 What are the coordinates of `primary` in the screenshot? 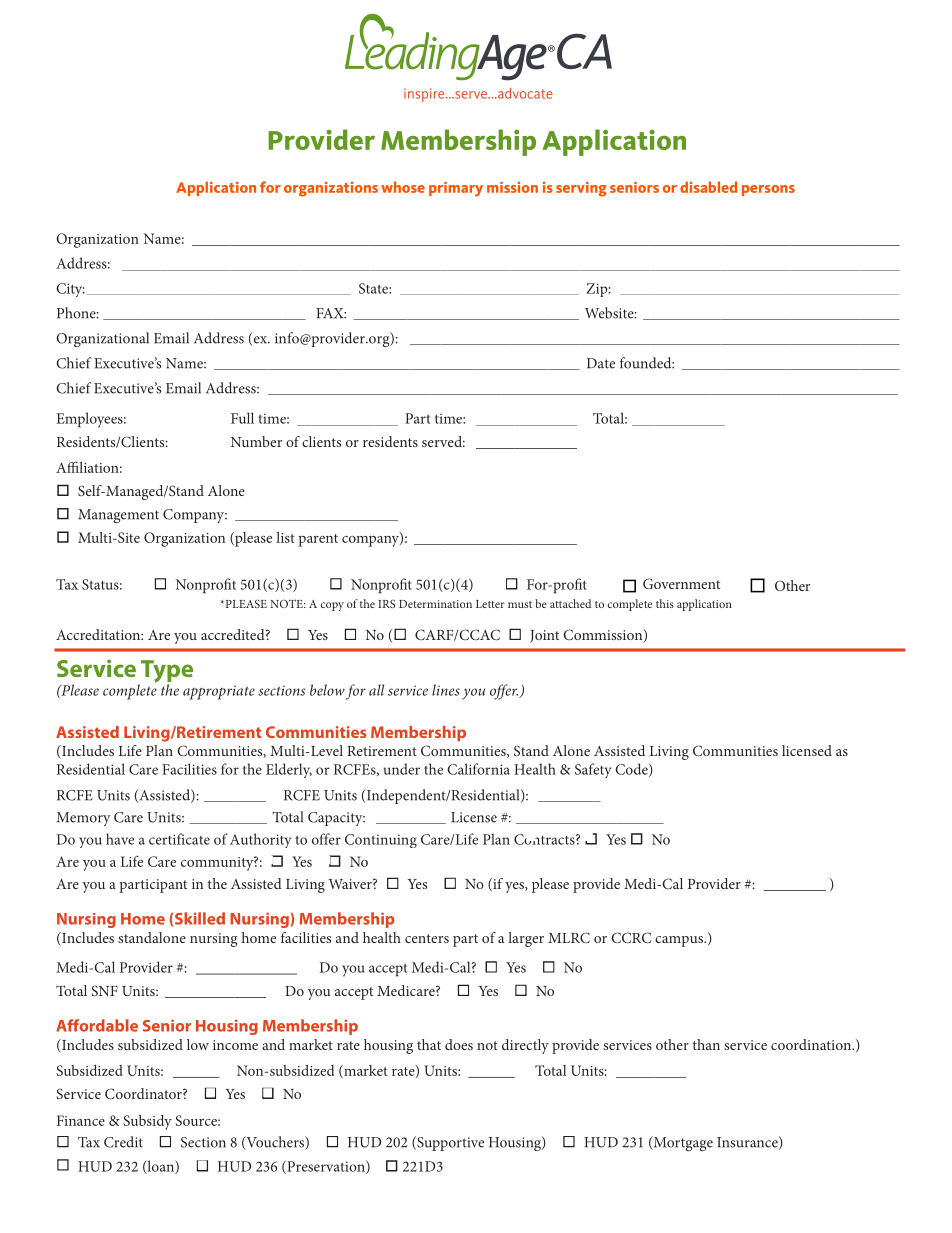 It's located at (456, 189).
